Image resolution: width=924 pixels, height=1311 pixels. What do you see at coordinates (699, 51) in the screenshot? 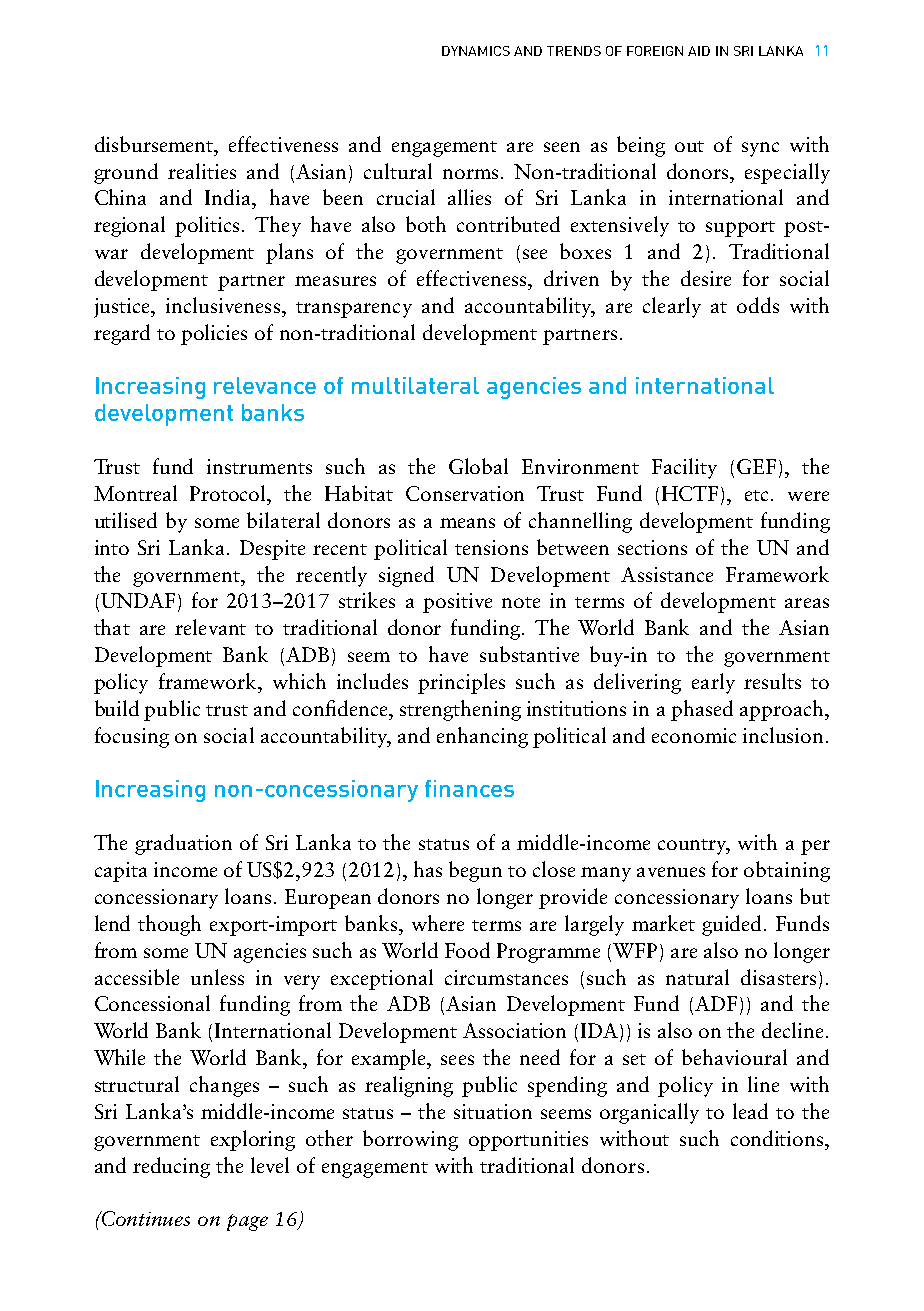
I see `AID` at bounding box center [699, 51].
